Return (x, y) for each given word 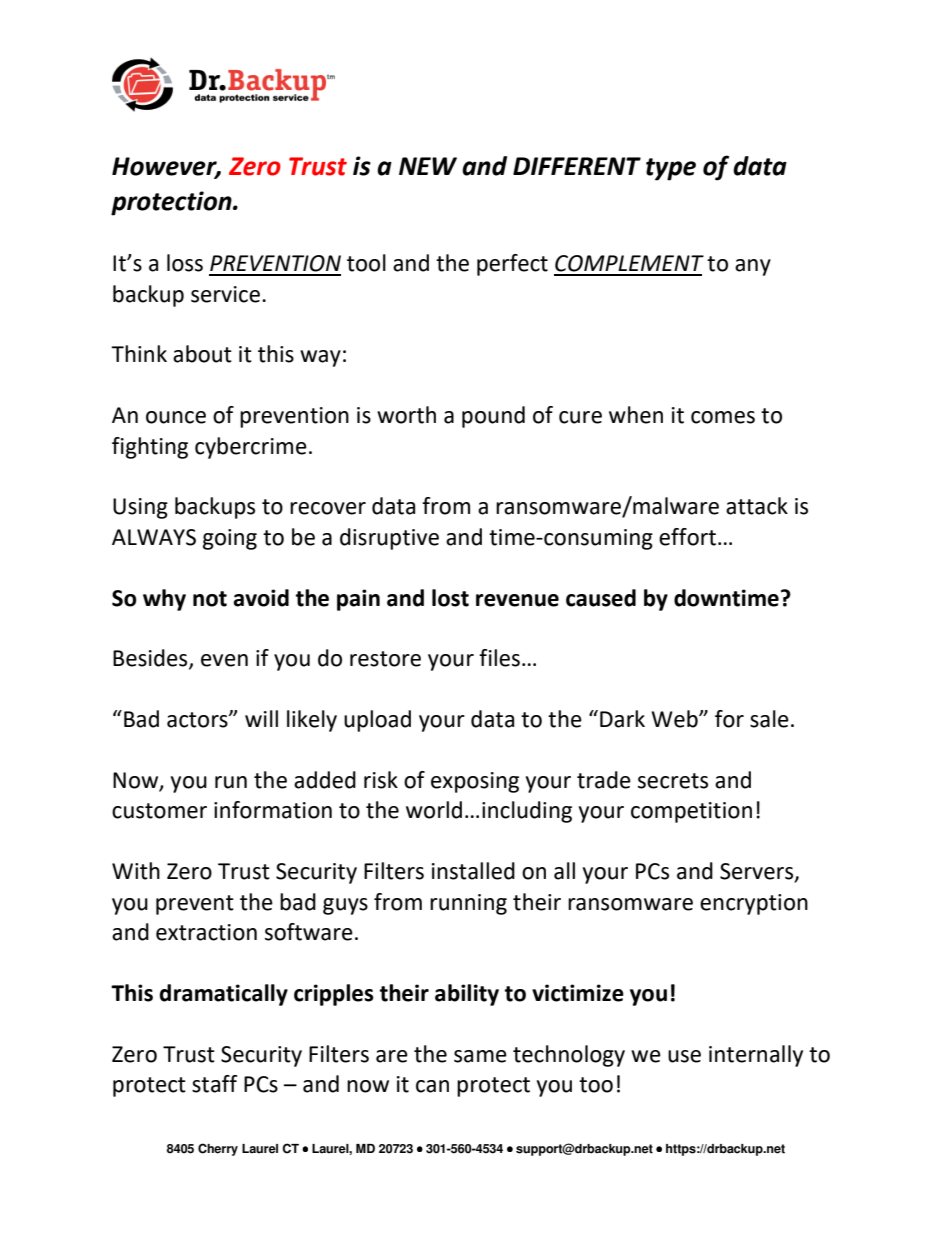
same (480, 1056)
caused (601, 598)
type (671, 169)
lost (450, 598)
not (210, 599)
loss (185, 263)
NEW (428, 166)
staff (215, 1084)
